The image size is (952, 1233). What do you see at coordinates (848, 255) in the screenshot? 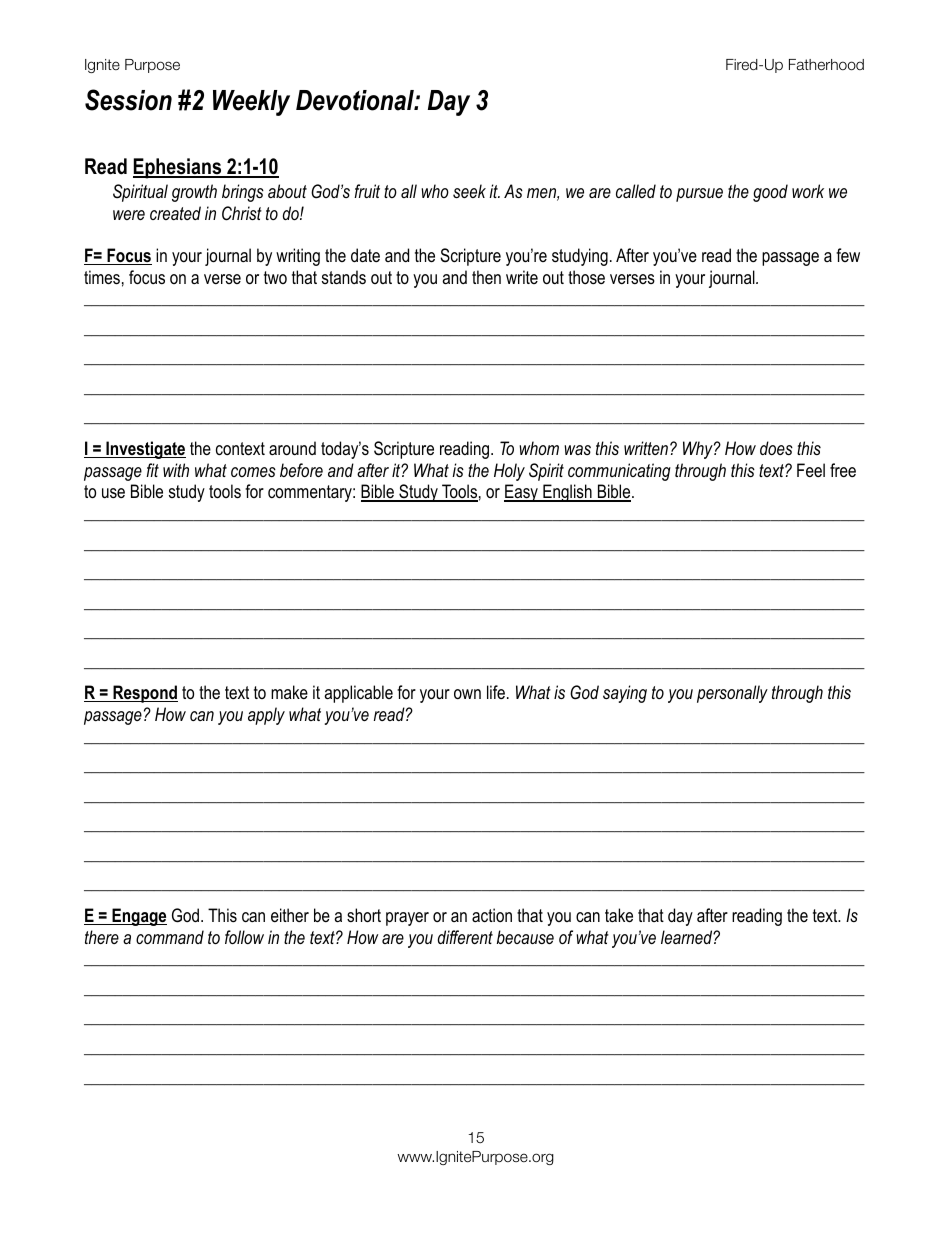
I see `few` at bounding box center [848, 255].
